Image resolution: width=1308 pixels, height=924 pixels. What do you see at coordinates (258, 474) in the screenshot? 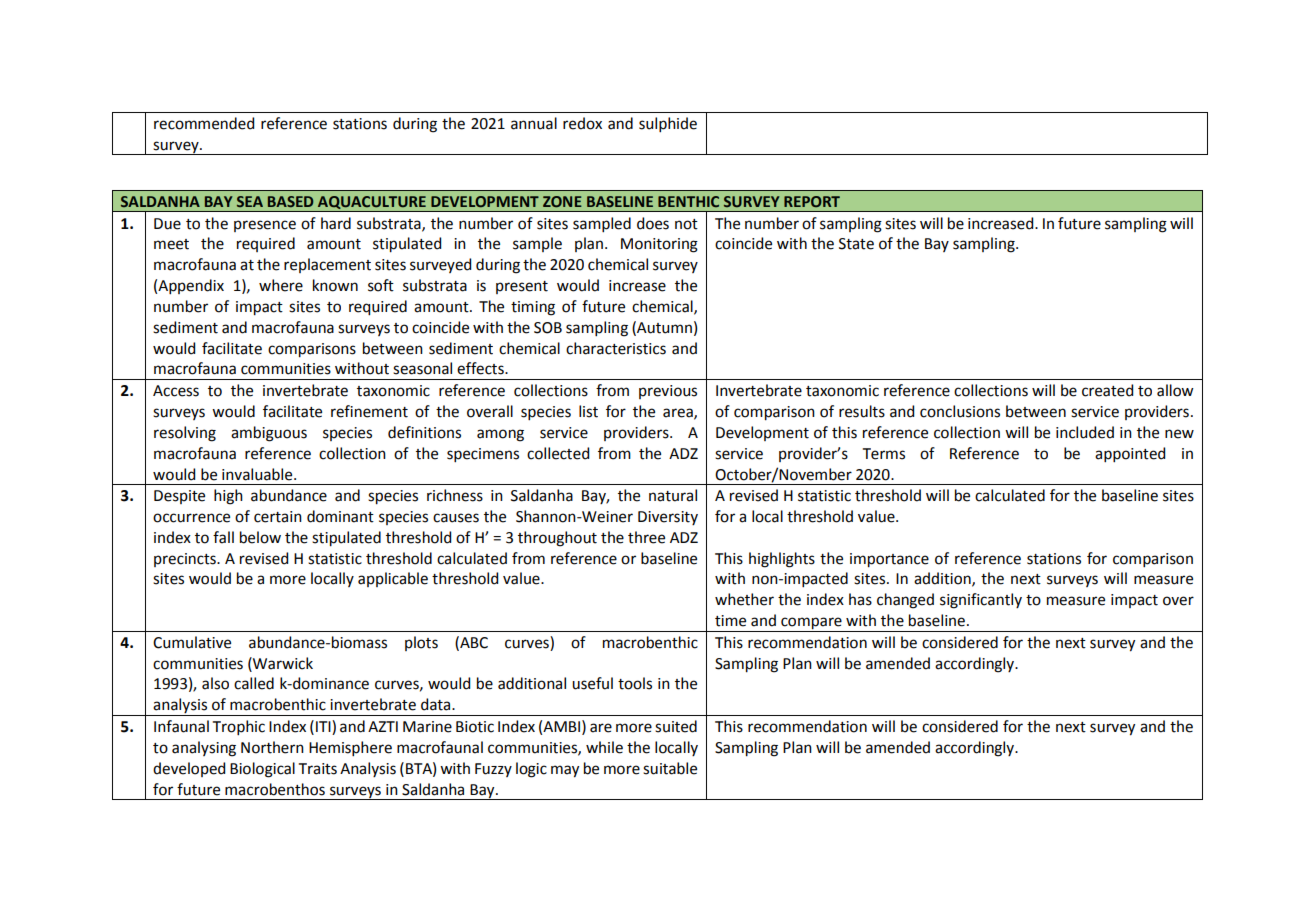
I see `invaluable` at bounding box center [258, 474].
